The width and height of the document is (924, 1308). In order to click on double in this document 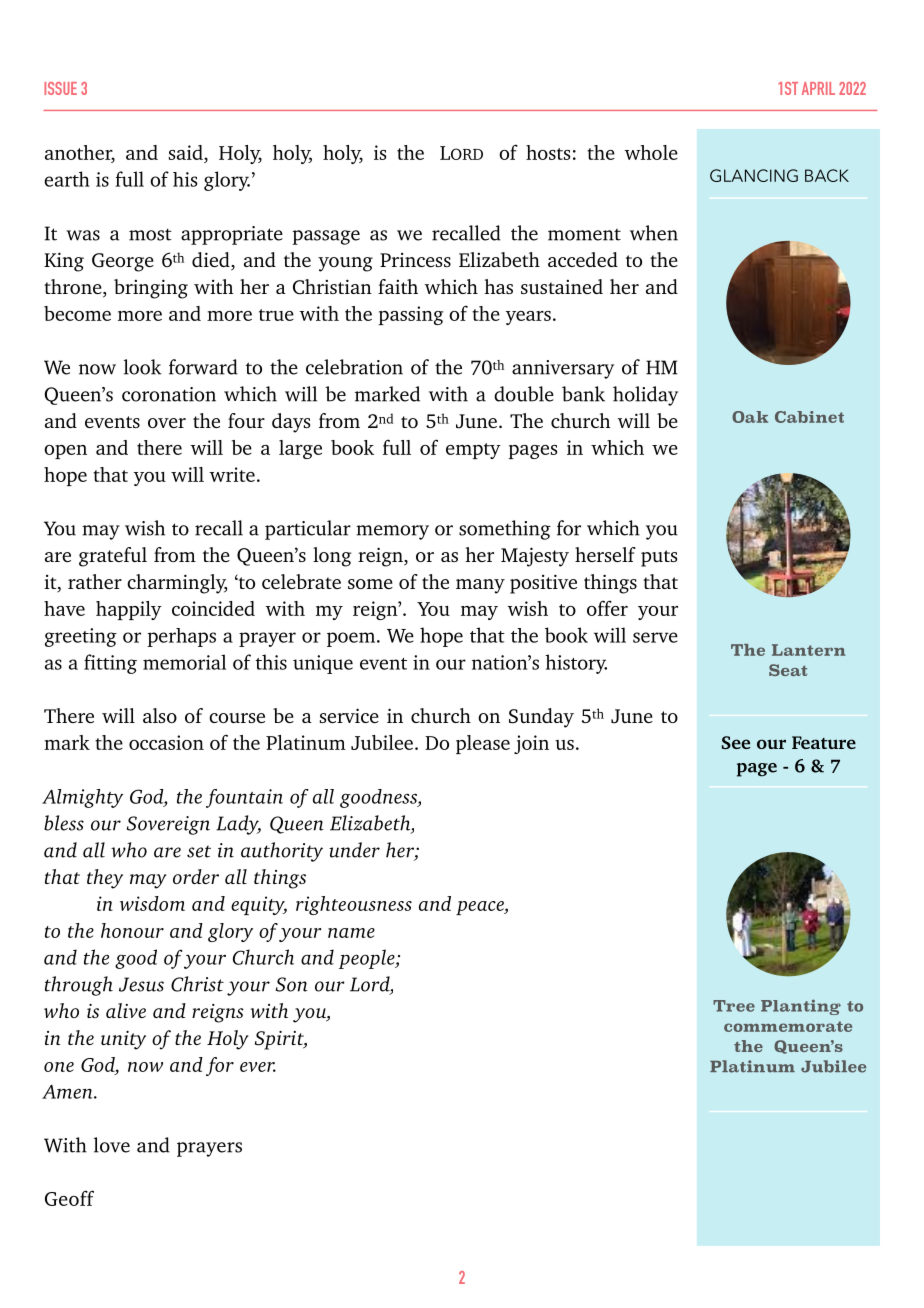, I will do `click(524, 394)`.
